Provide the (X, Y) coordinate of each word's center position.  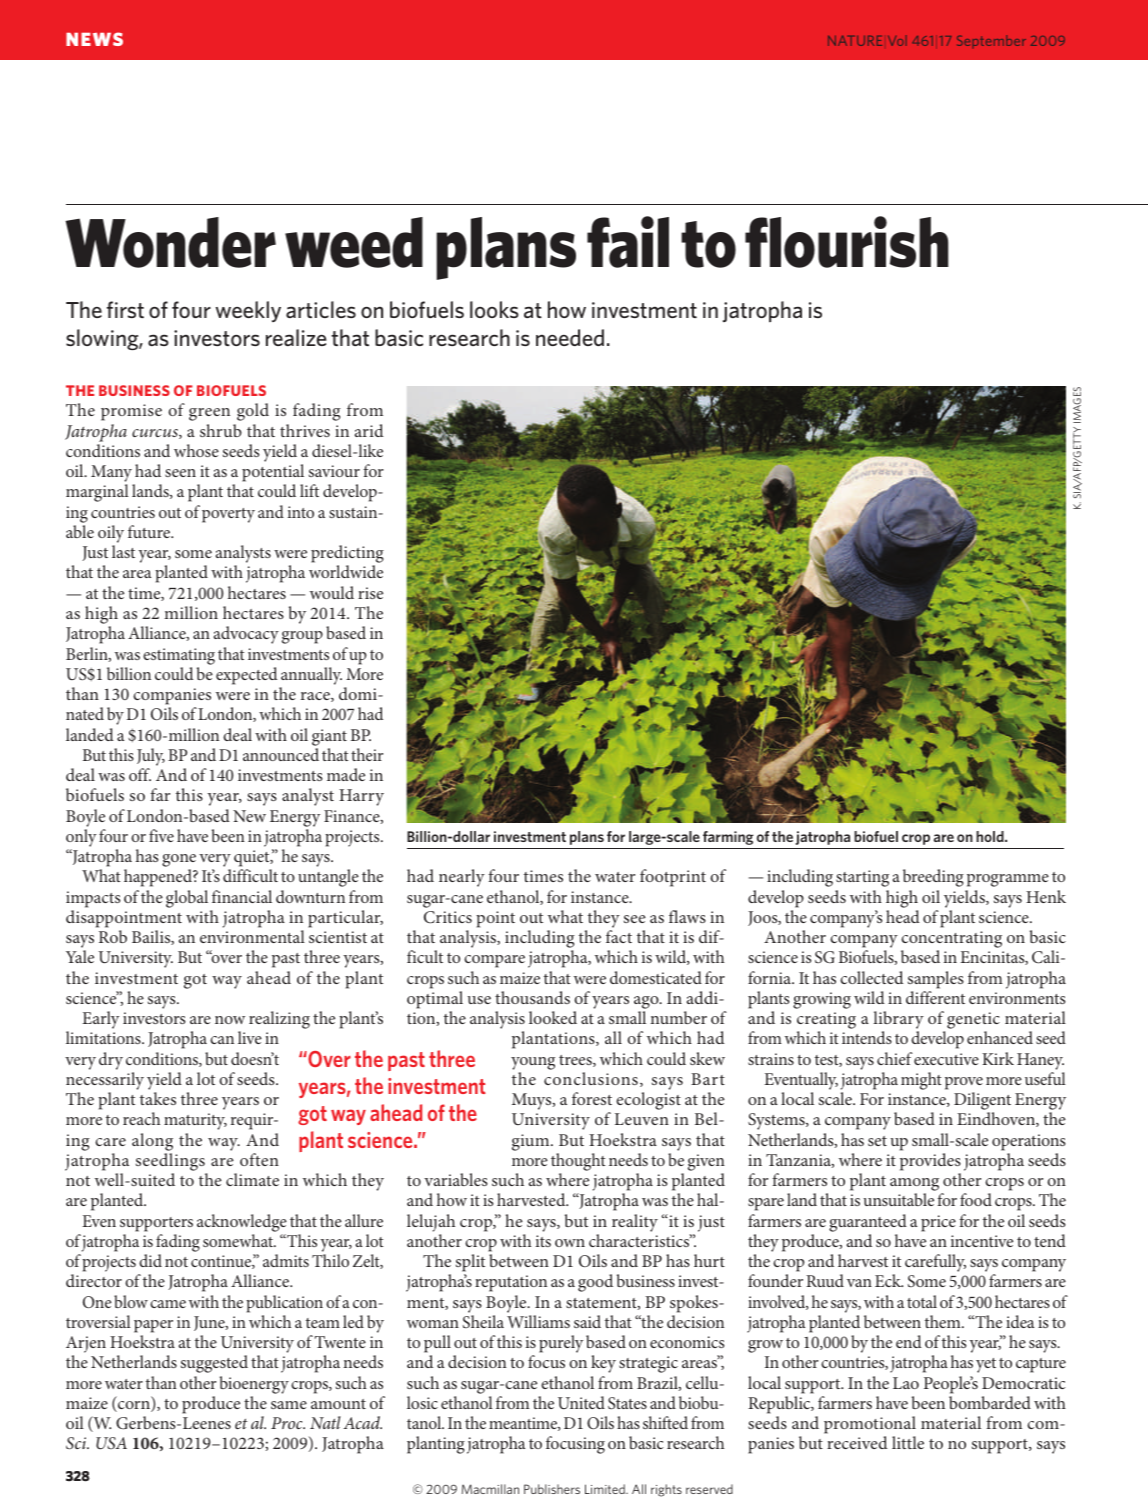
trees (576, 1061)
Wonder (170, 242)
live (250, 1037)
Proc (288, 1423)
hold (991, 836)
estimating (179, 656)
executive (946, 1059)
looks (494, 309)
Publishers (552, 1489)
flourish (847, 242)
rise (370, 593)
